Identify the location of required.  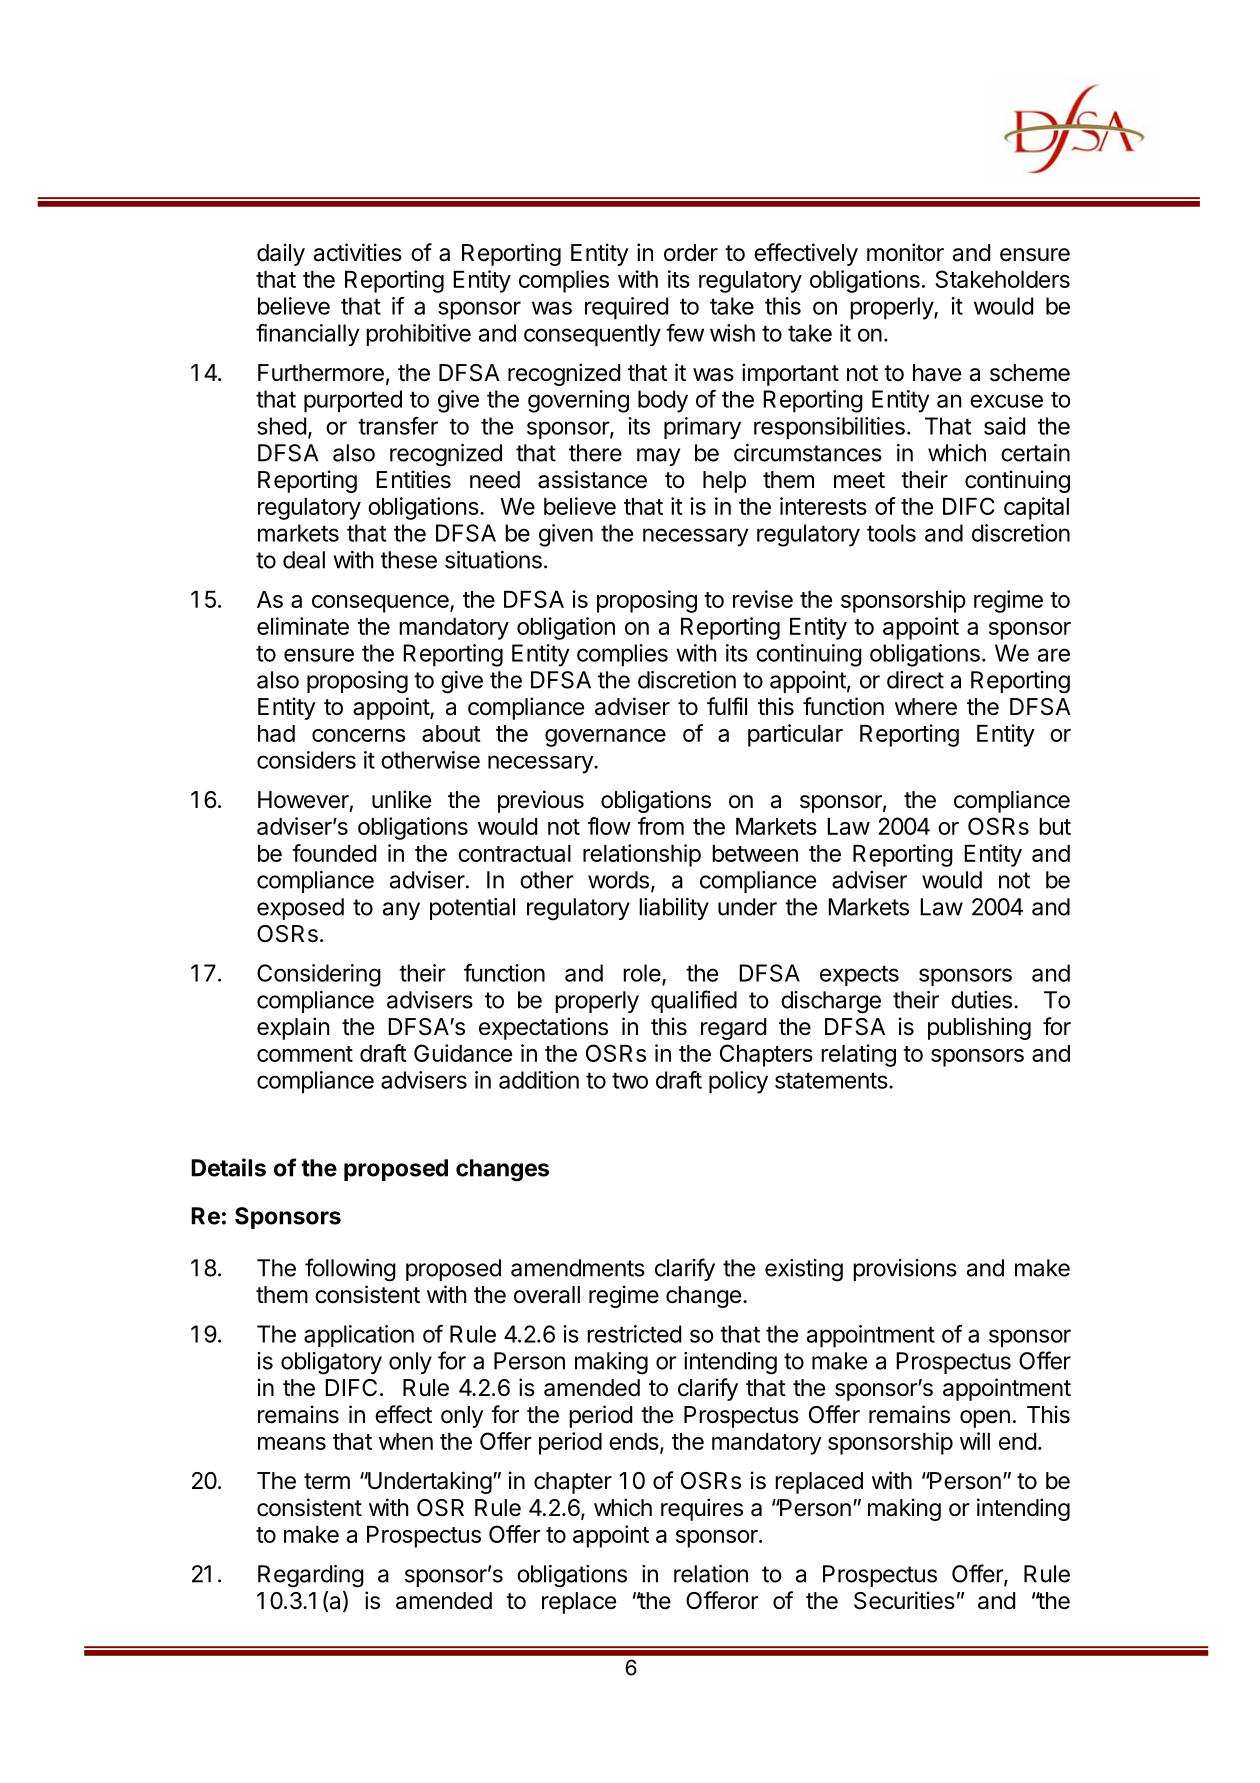
(626, 308).
